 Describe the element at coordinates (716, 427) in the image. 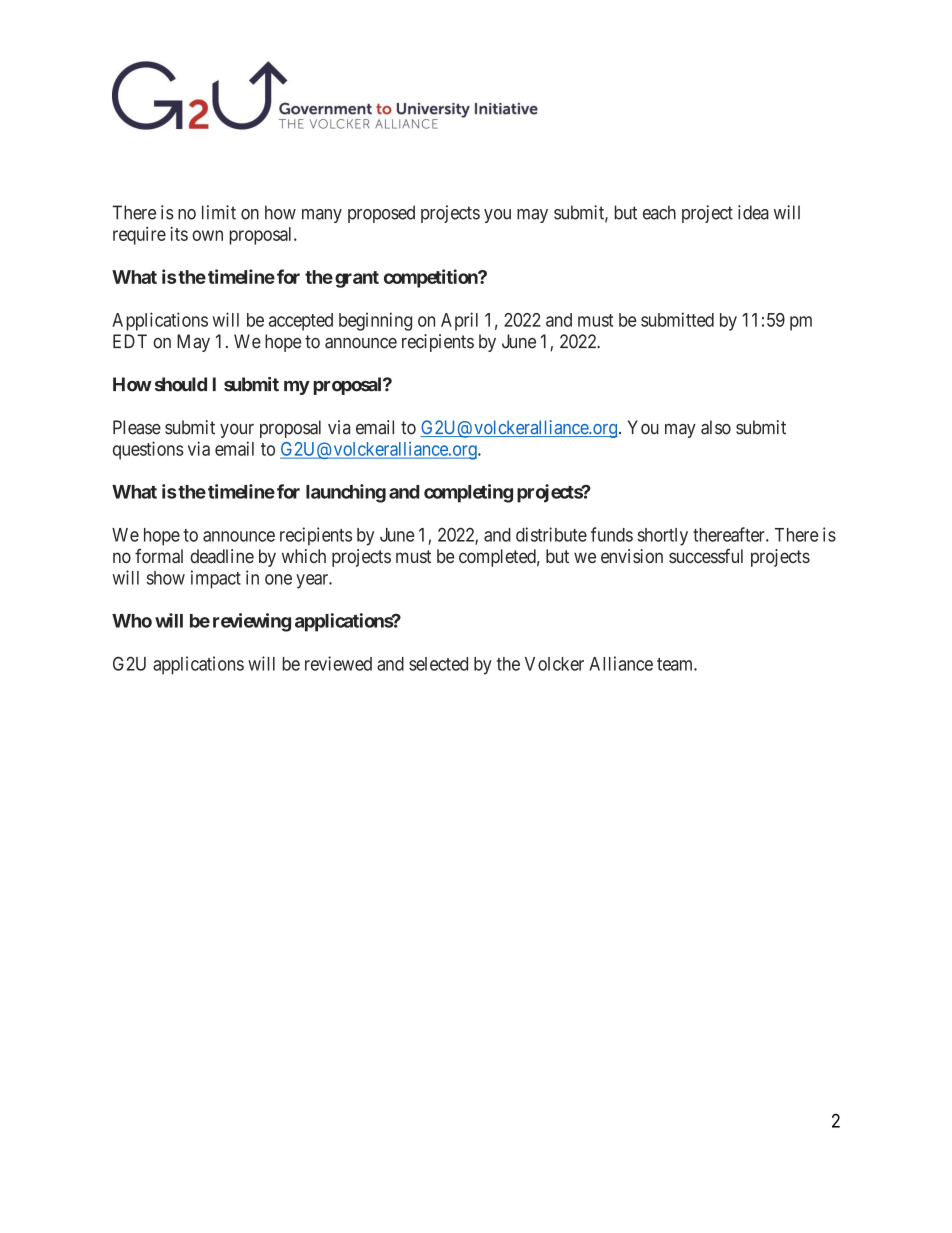

I see `also` at that location.
